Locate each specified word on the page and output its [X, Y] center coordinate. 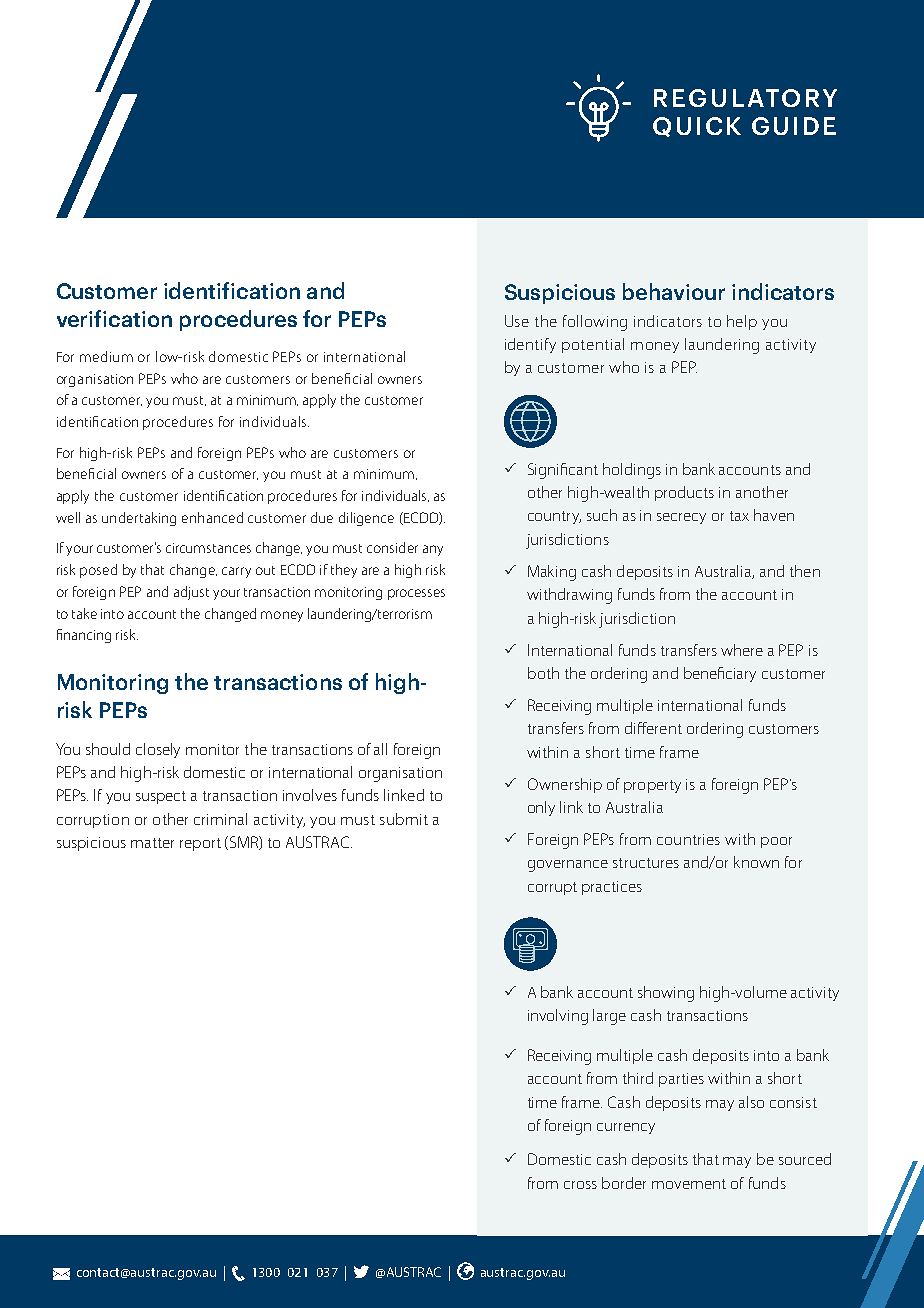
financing [84, 636]
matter [152, 843]
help [742, 322]
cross [580, 1185]
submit [404, 819]
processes [416, 594]
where [742, 650]
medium [106, 356]
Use [517, 321]
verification [114, 318]
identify [530, 345]
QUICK [697, 127]
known [756, 862]
